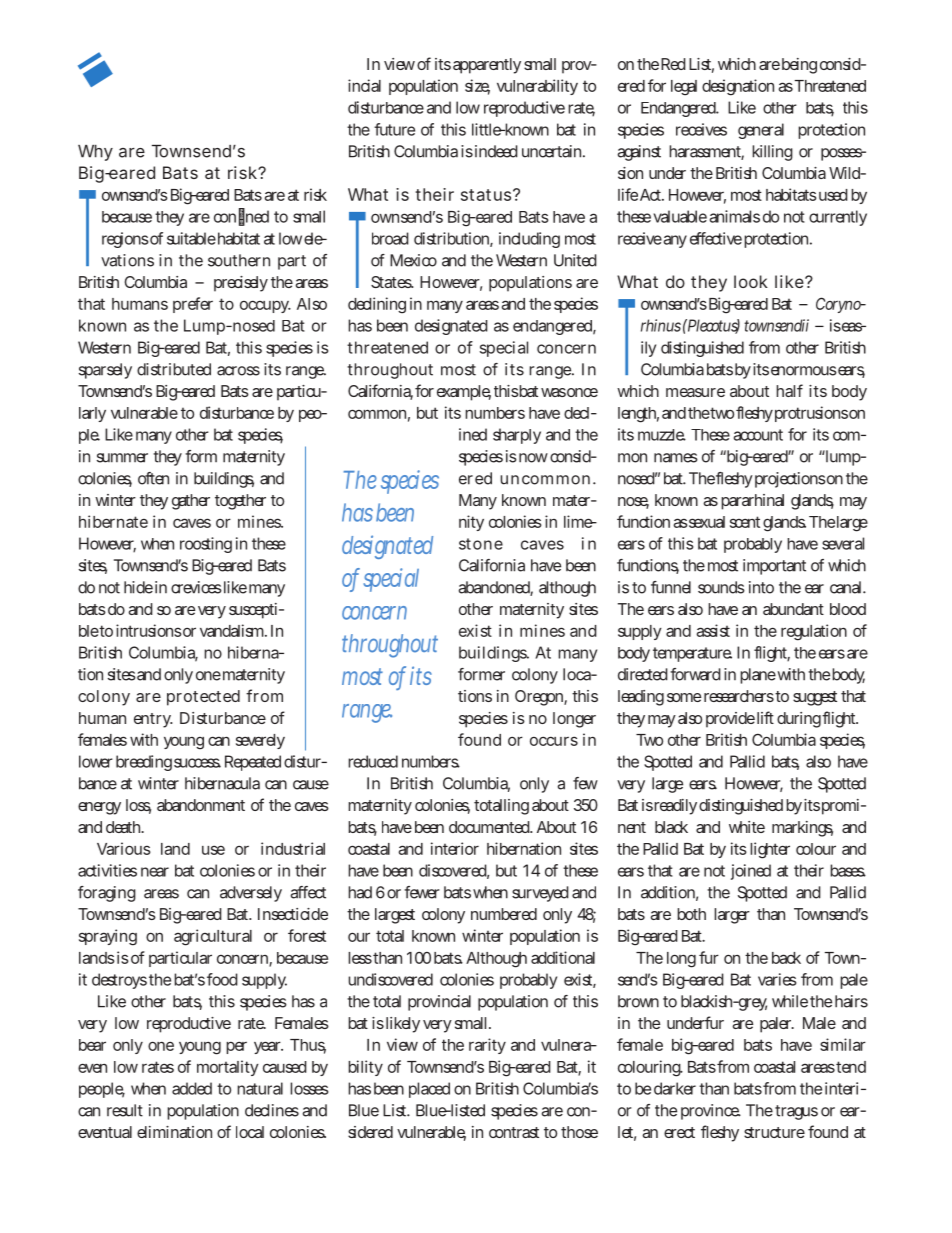 The width and height of the screenshot is (952, 1233). Describe the element at coordinates (477, 86) in the screenshot. I see `size` at that location.
